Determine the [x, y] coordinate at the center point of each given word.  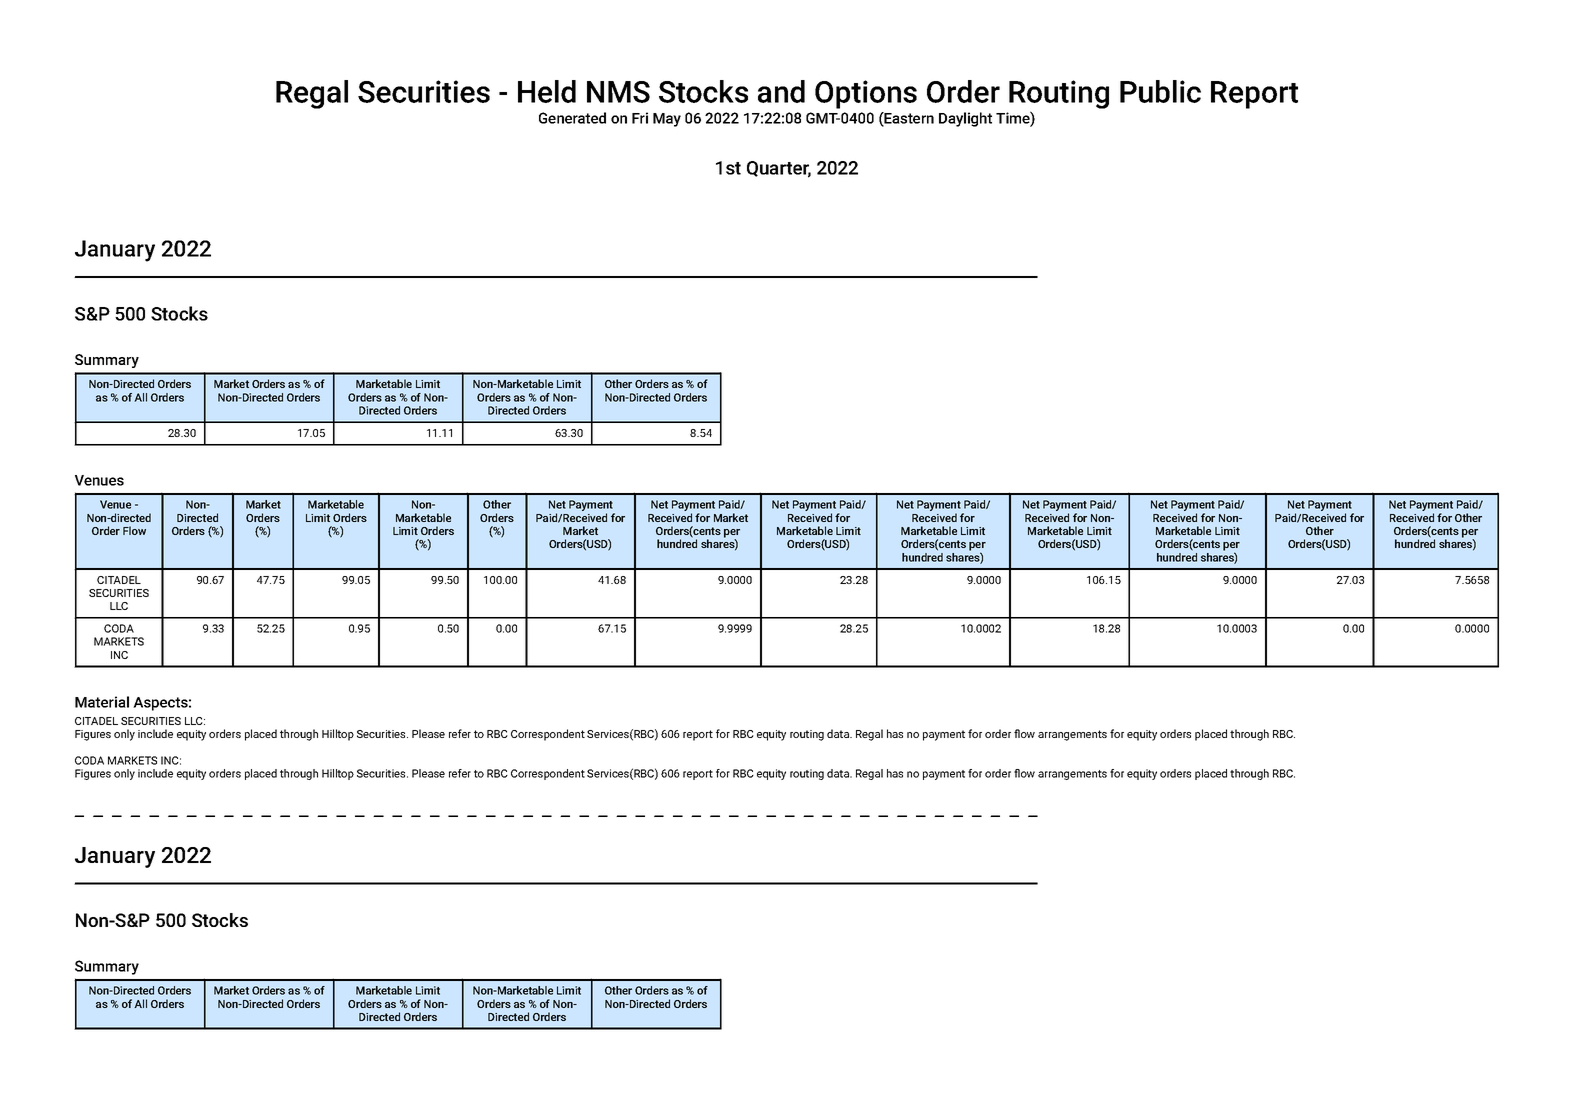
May [667, 120]
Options [866, 94]
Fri [640, 118]
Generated [572, 118]
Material [102, 702]
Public [1160, 91]
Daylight [965, 119]
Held [547, 91]
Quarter [779, 169]
